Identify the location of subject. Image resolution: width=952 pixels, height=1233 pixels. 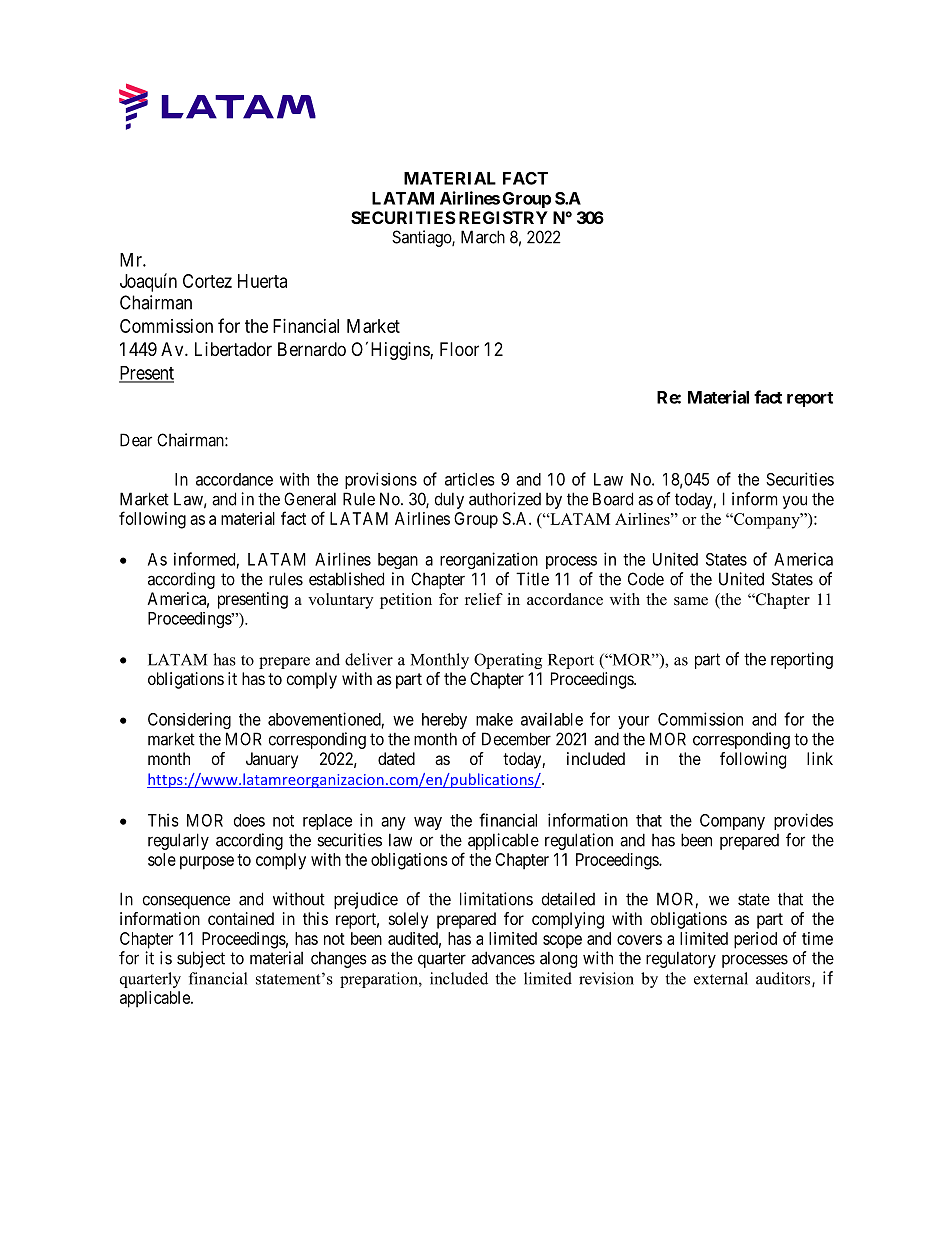
(201, 959).
